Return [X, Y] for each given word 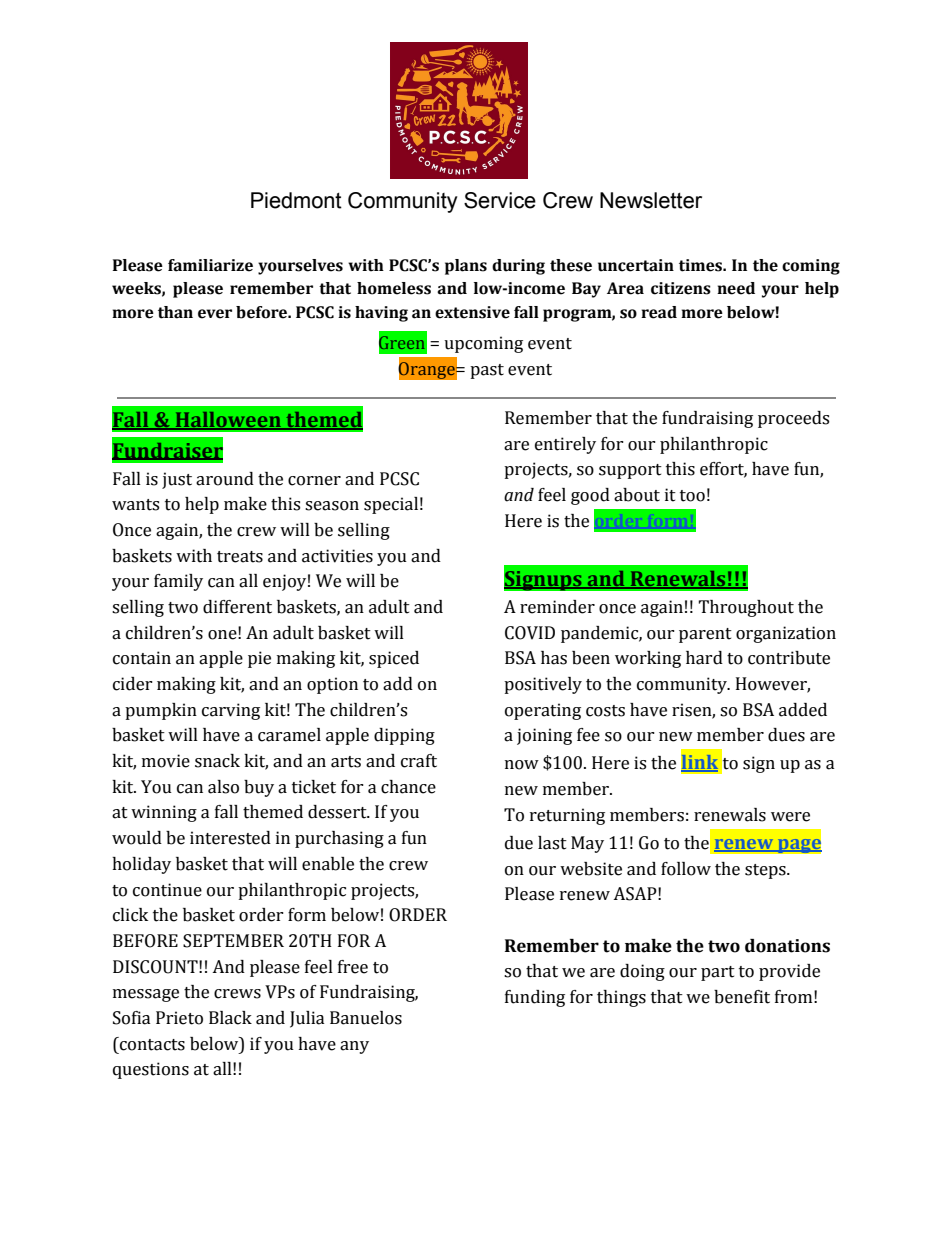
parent [705, 635]
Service [500, 200]
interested [230, 838]
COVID [530, 633]
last [552, 843]
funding [535, 998]
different [237, 607]
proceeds [793, 419]
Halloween [228, 421]
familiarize [210, 265]
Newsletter [651, 200]
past [487, 371]
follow [686, 869]
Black [230, 1018]
